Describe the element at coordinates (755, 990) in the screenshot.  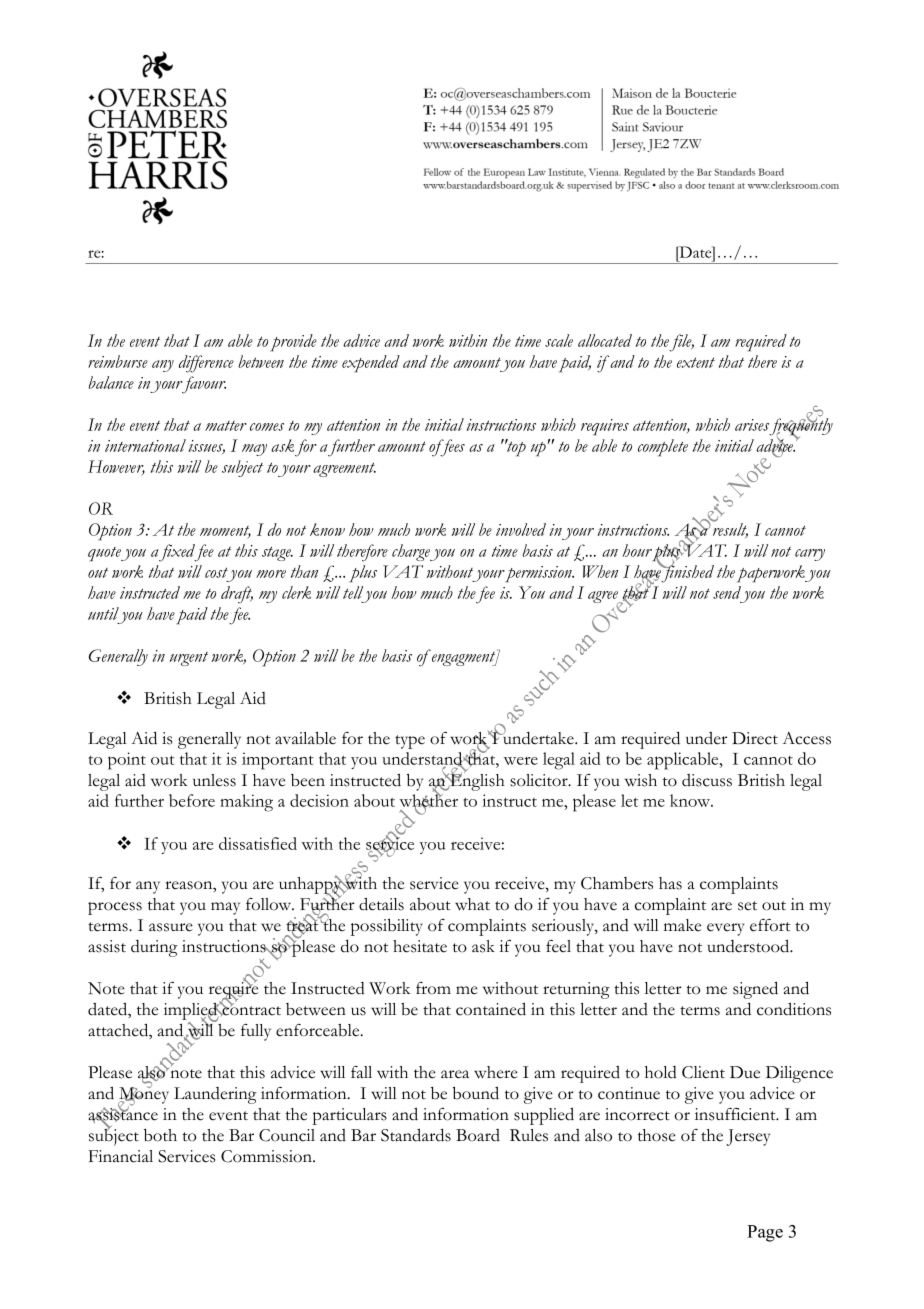
I see `signed` at that location.
